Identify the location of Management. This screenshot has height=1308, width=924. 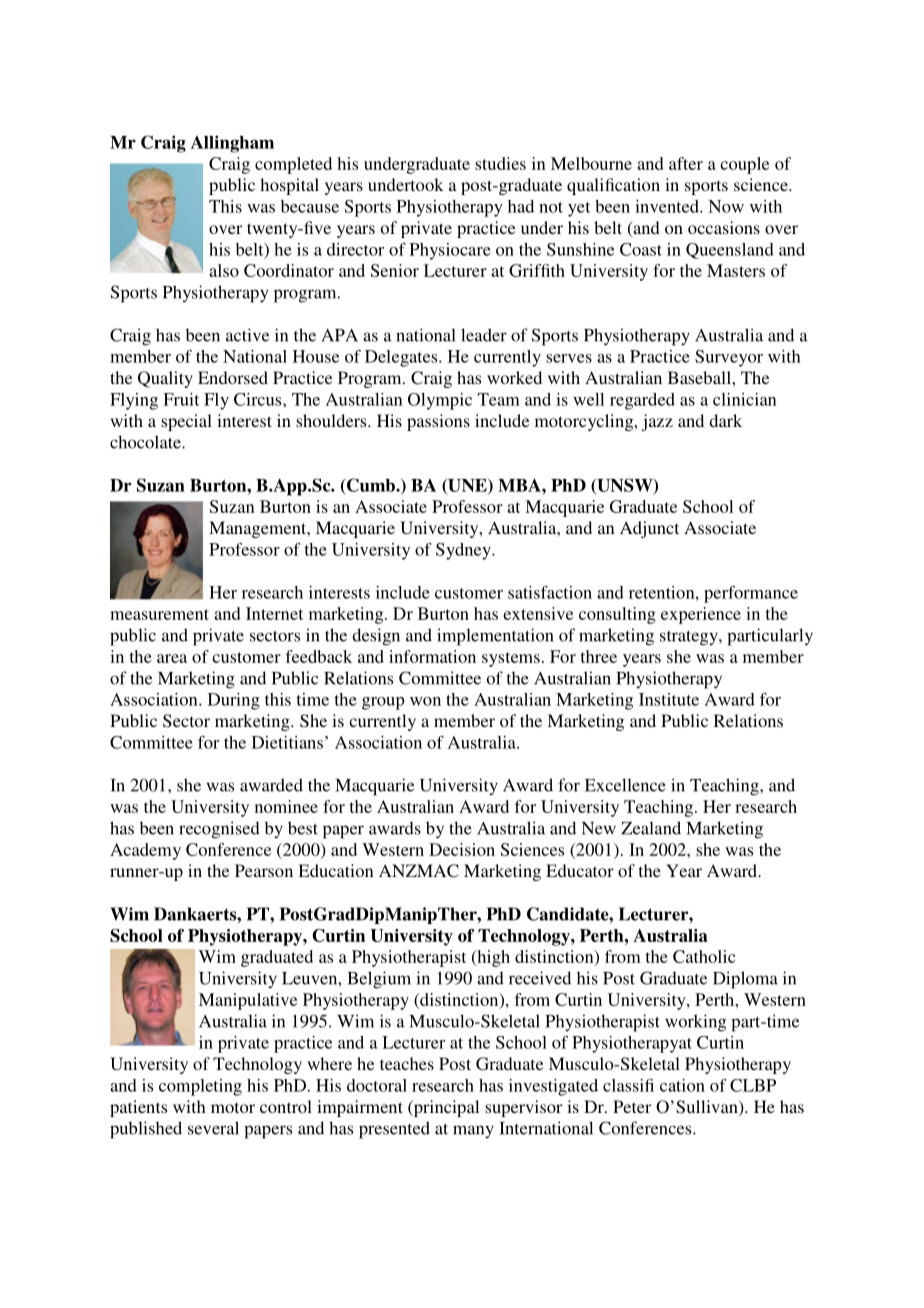
(259, 529).
